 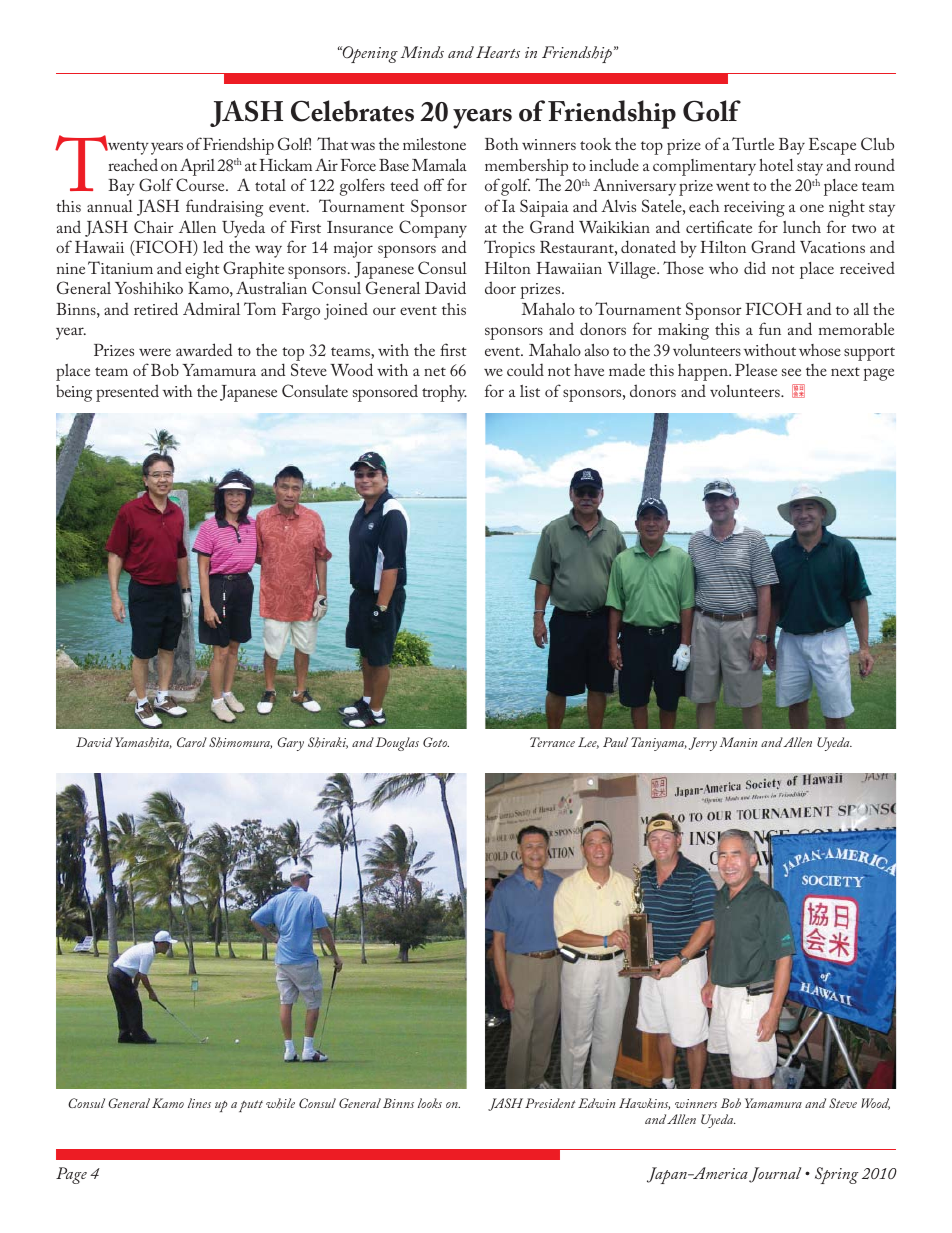 What do you see at coordinates (832, 146) in the image?
I see `Escape` at bounding box center [832, 146].
